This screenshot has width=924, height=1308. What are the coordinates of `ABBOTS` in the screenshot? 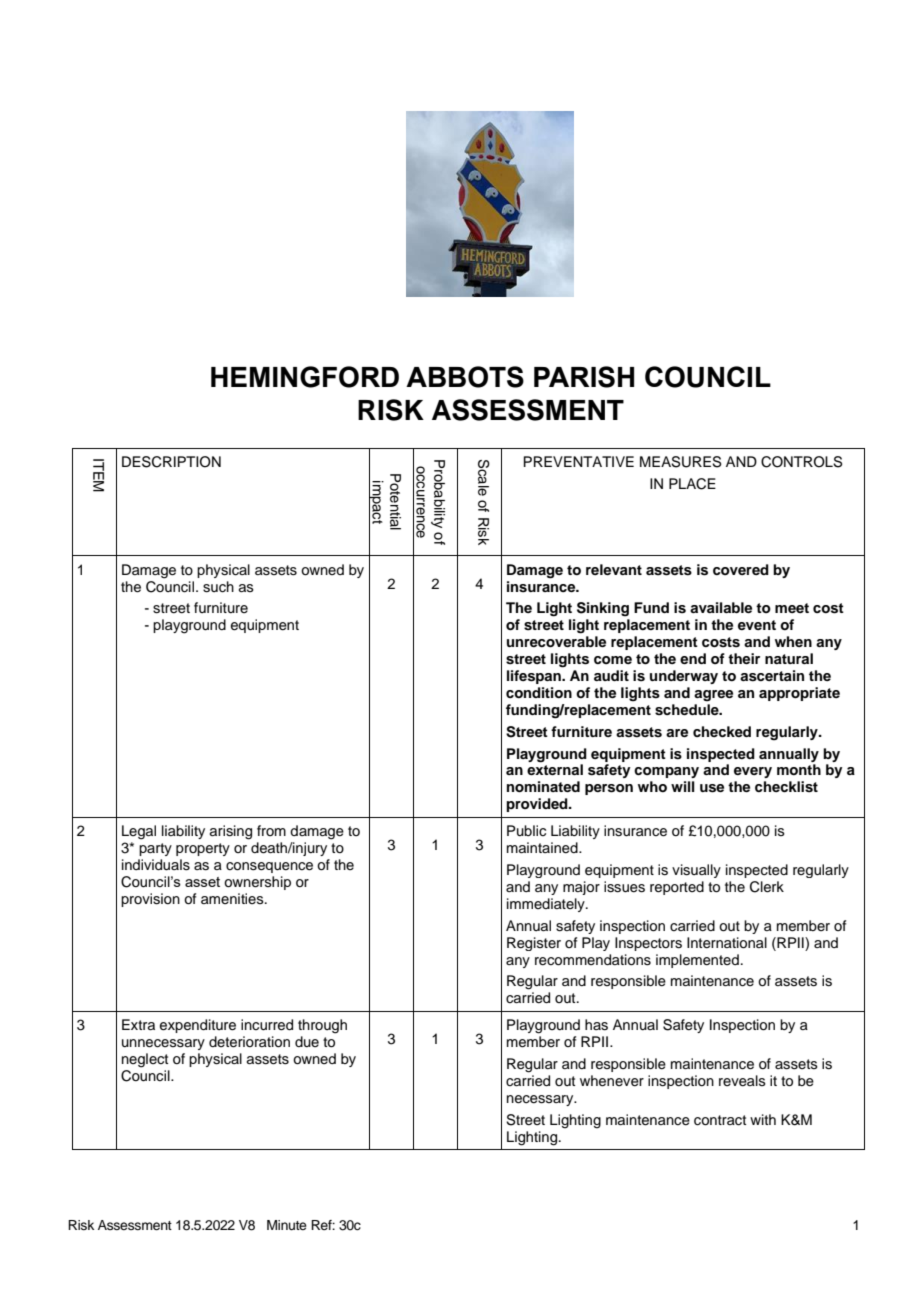 It's located at (465, 377).
